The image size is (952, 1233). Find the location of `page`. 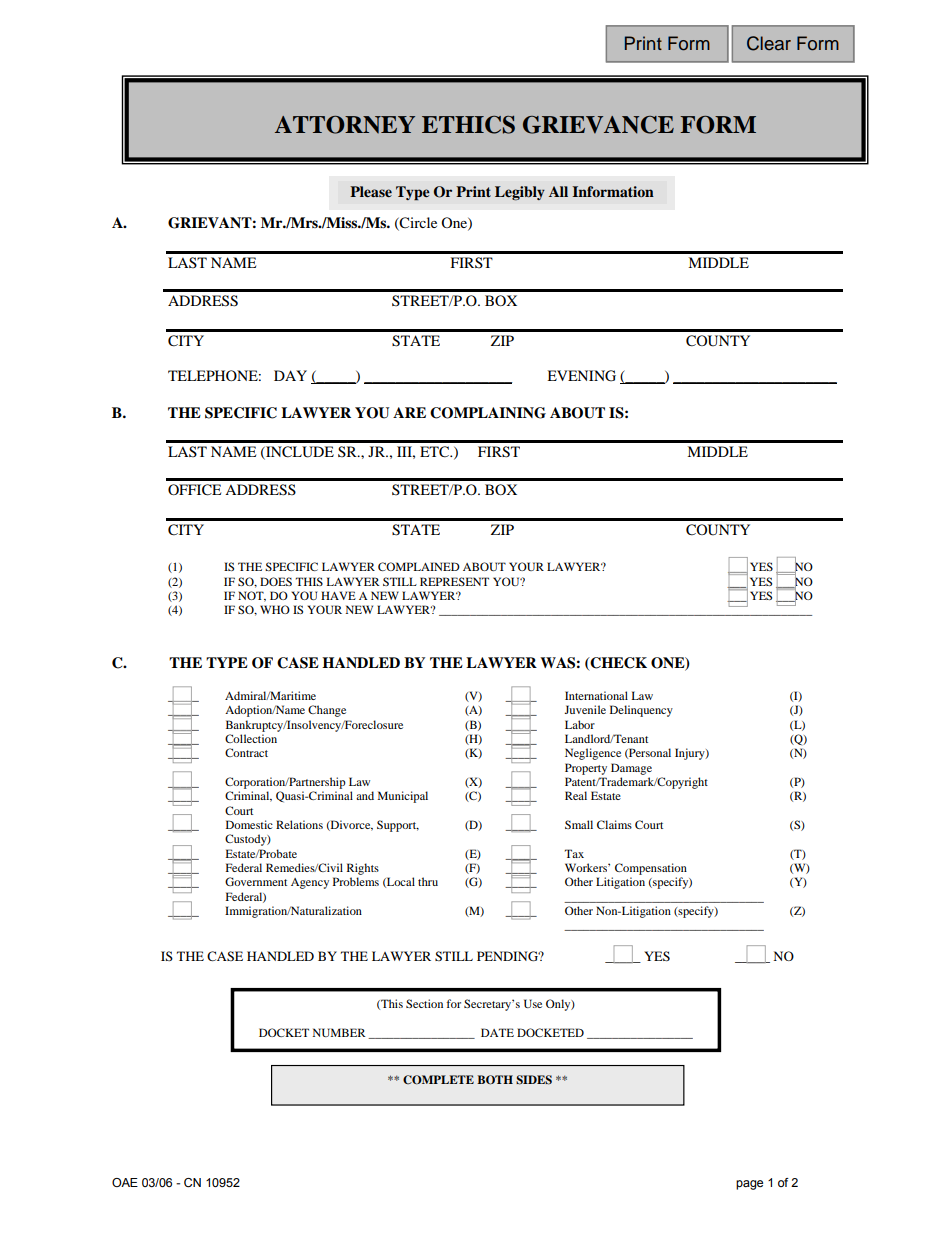

page is located at coordinates (749, 1185).
